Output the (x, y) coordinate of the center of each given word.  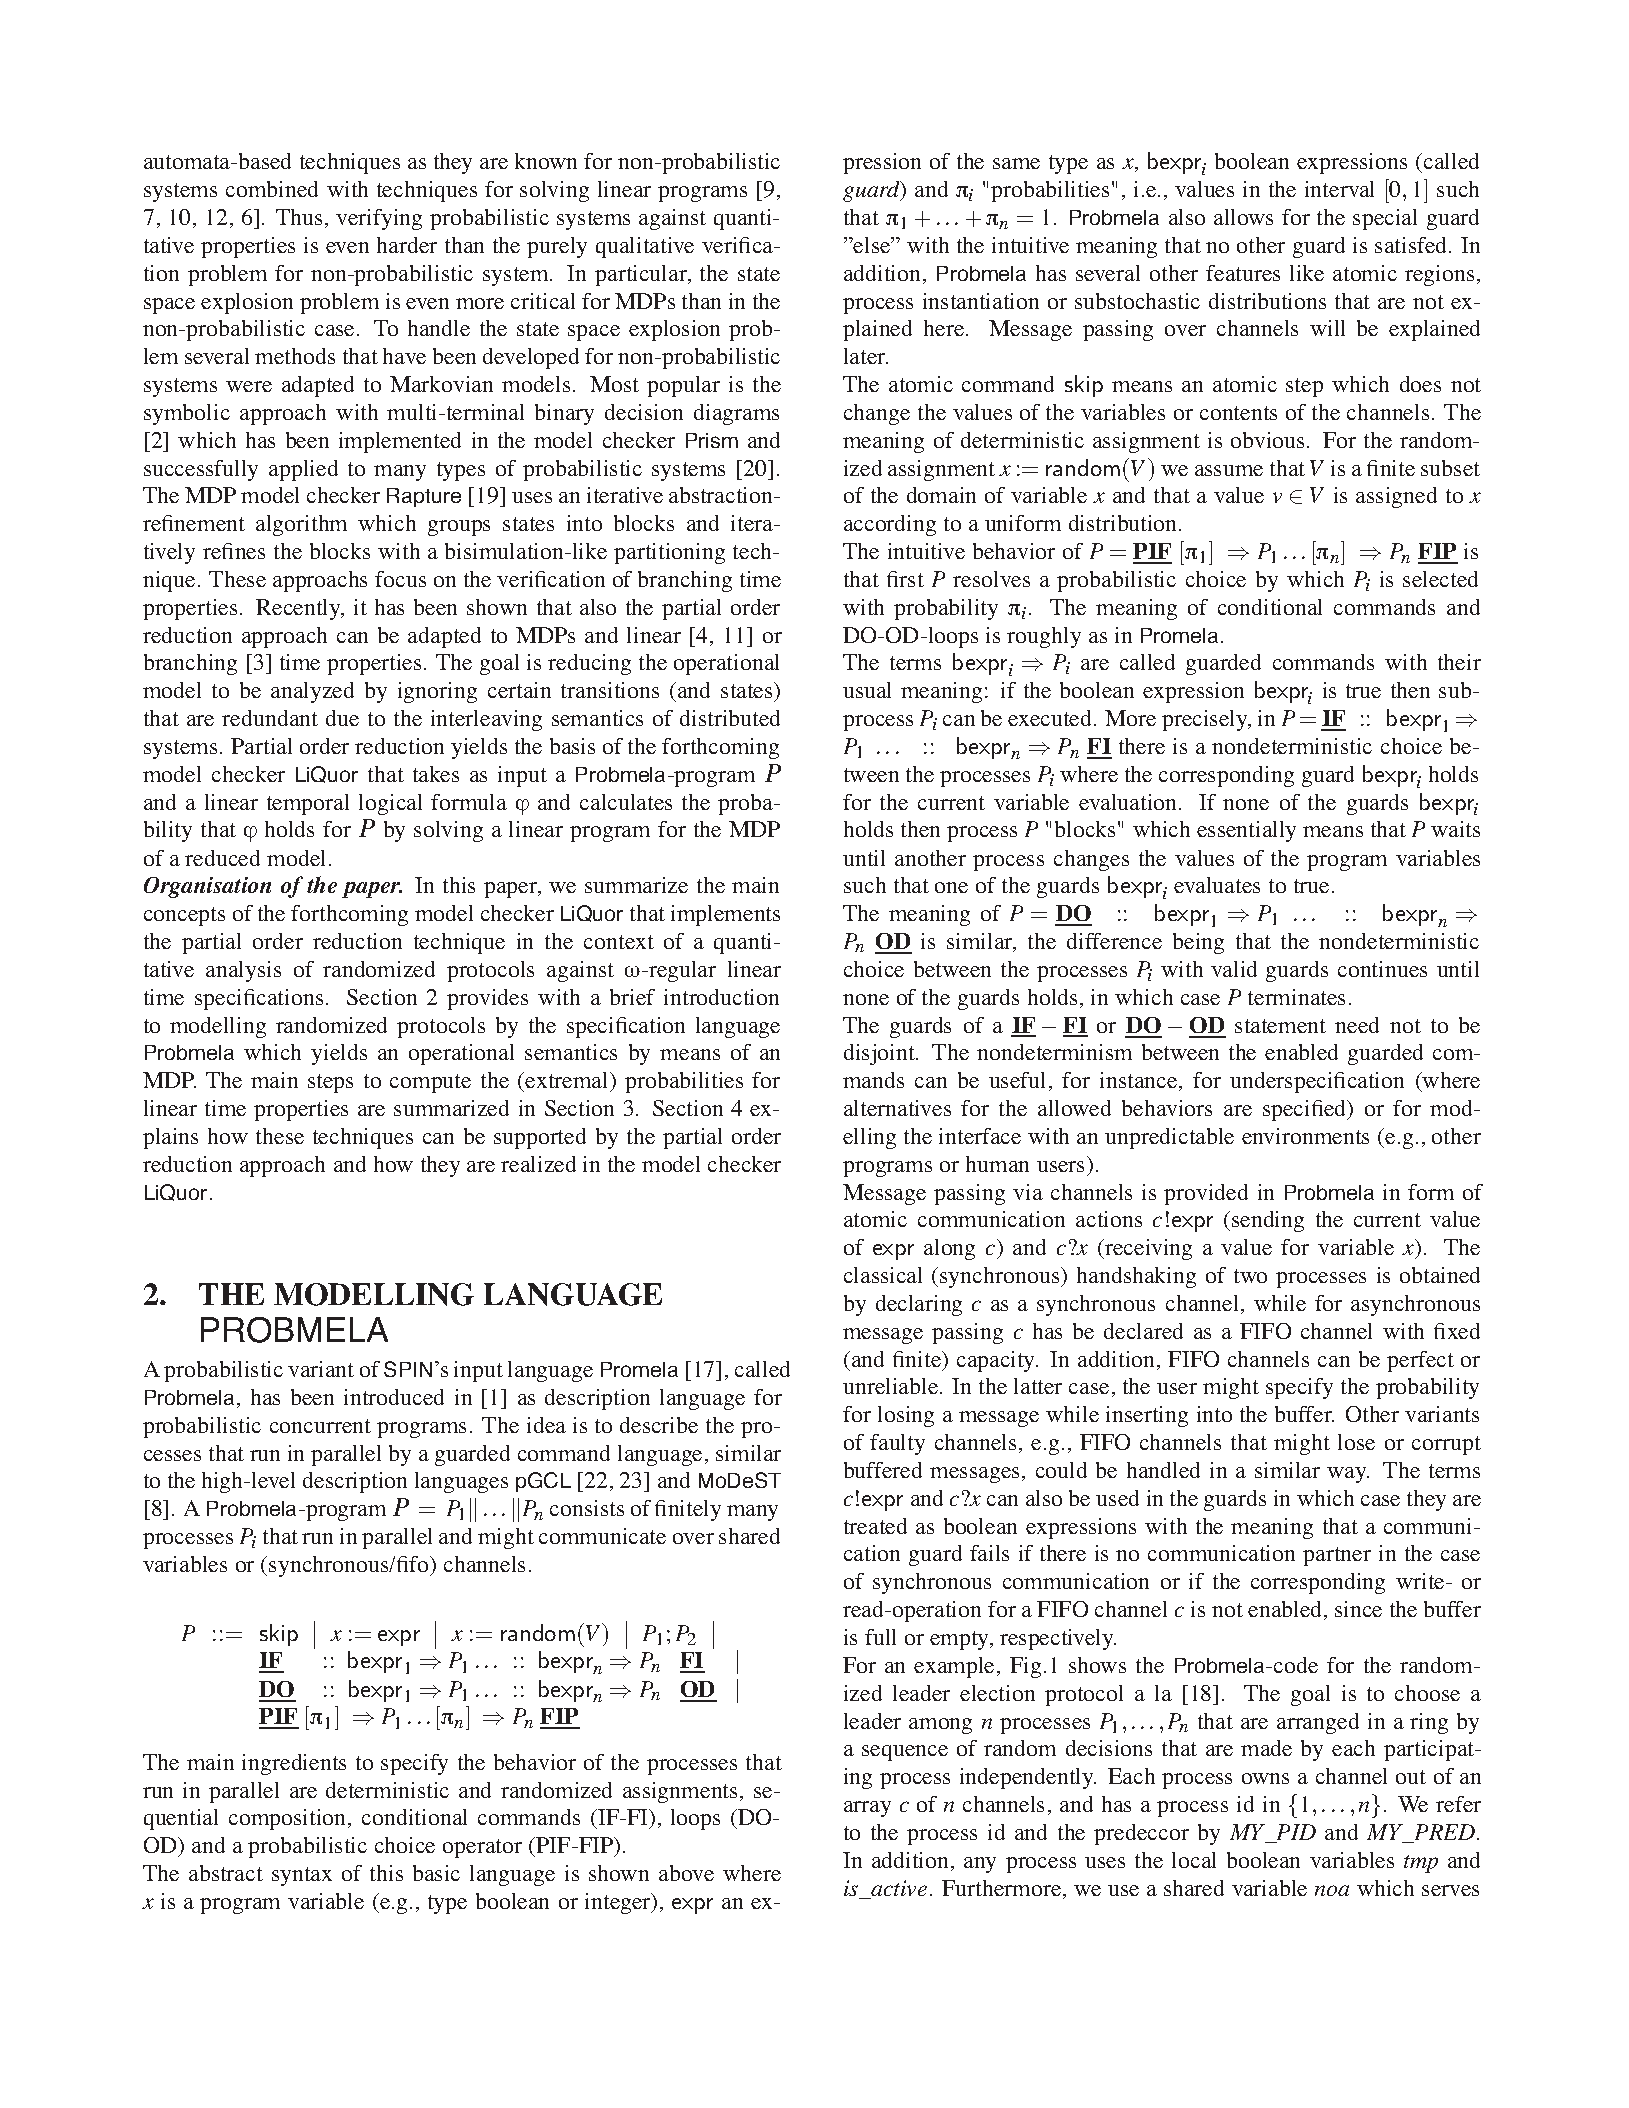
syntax (302, 1876)
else (872, 245)
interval (1339, 189)
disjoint (880, 1054)
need (1357, 1025)
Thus (299, 217)
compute (430, 1083)
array (867, 1809)
